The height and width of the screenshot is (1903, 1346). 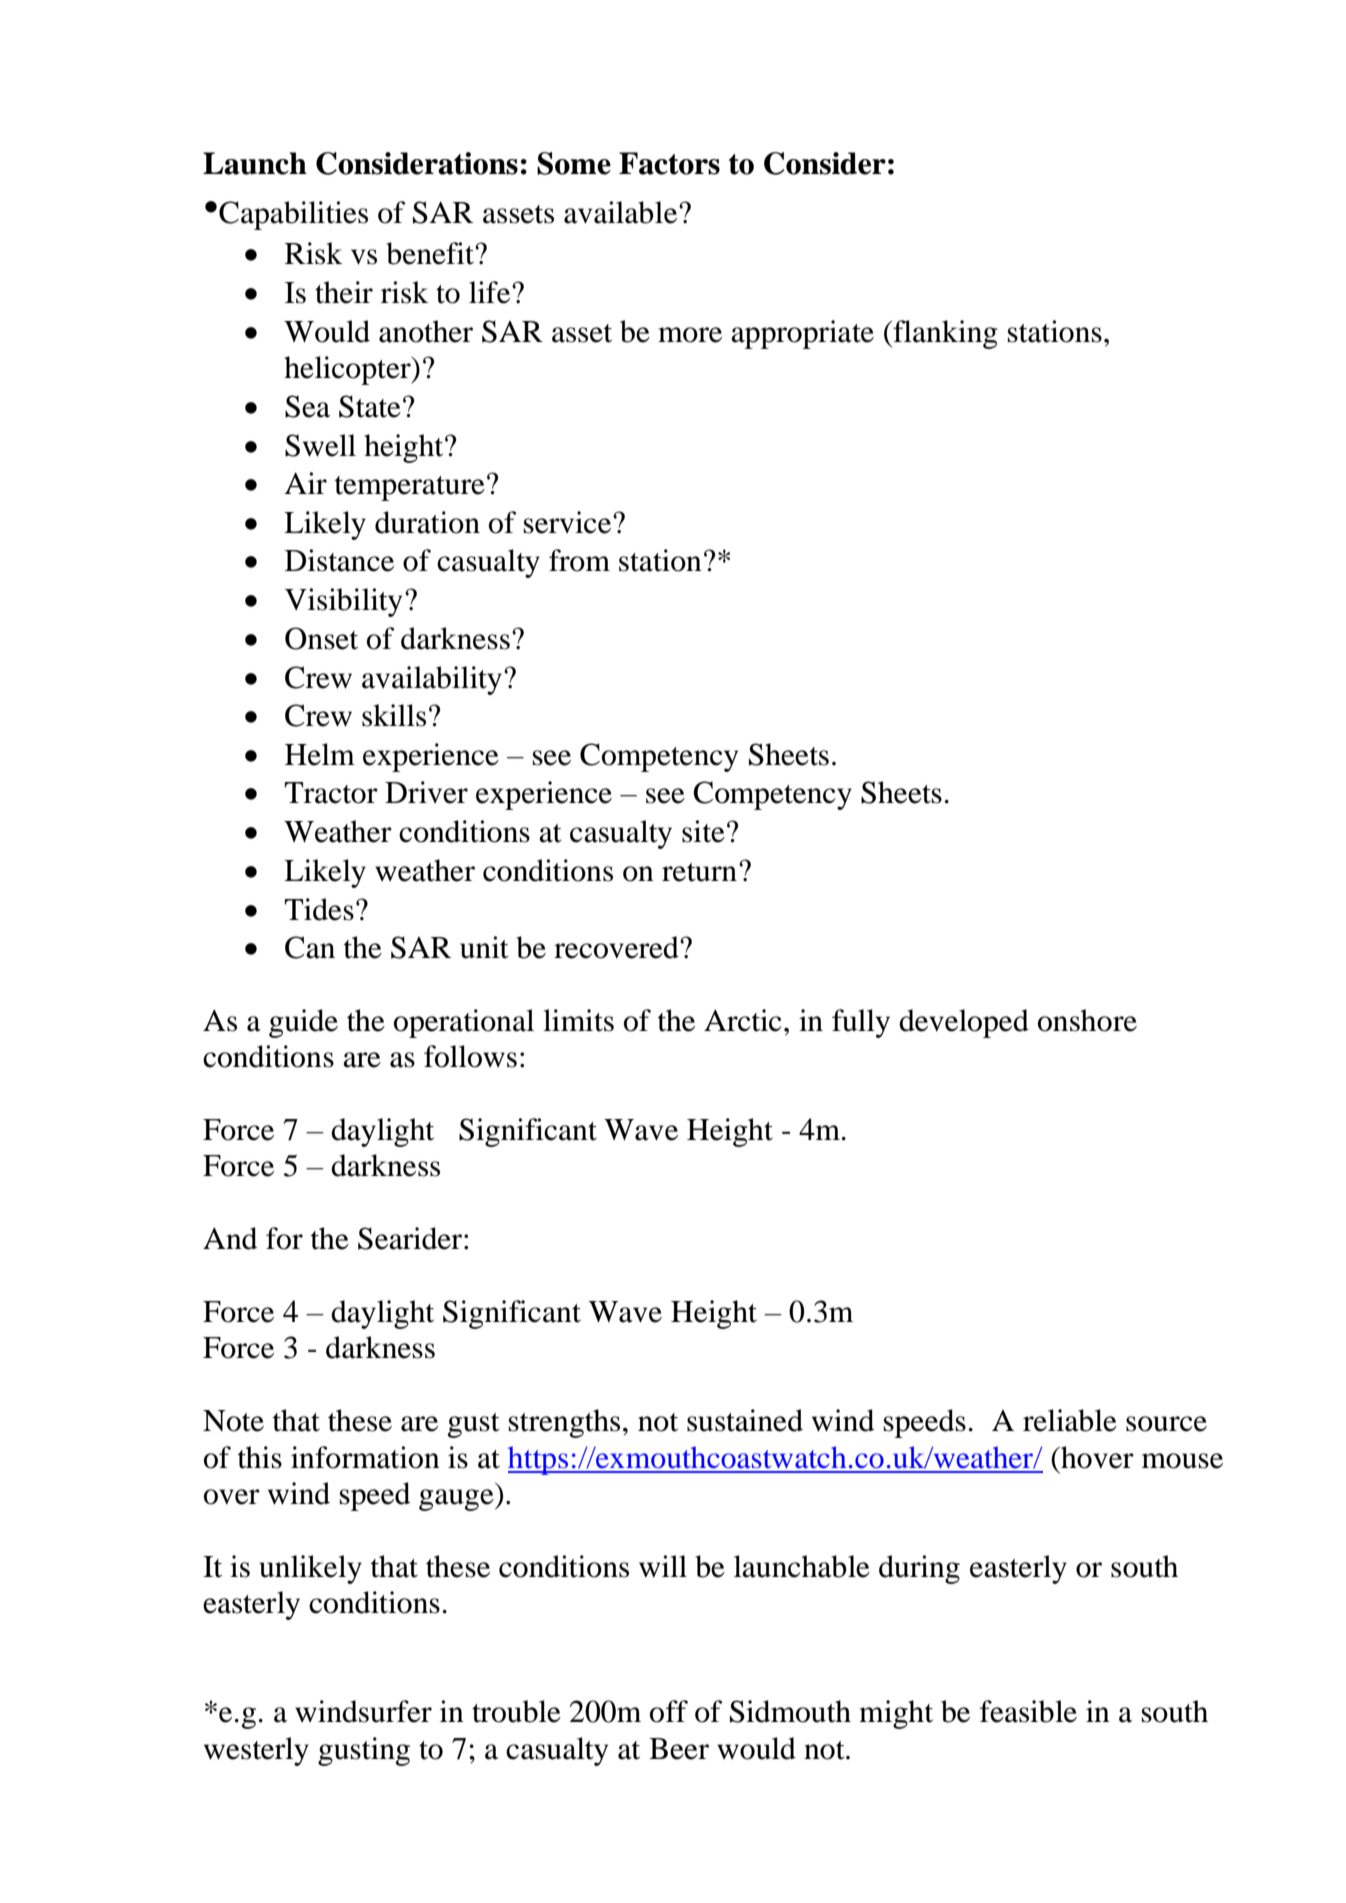 What do you see at coordinates (944, 334) in the screenshot?
I see `flanking` at bounding box center [944, 334].
